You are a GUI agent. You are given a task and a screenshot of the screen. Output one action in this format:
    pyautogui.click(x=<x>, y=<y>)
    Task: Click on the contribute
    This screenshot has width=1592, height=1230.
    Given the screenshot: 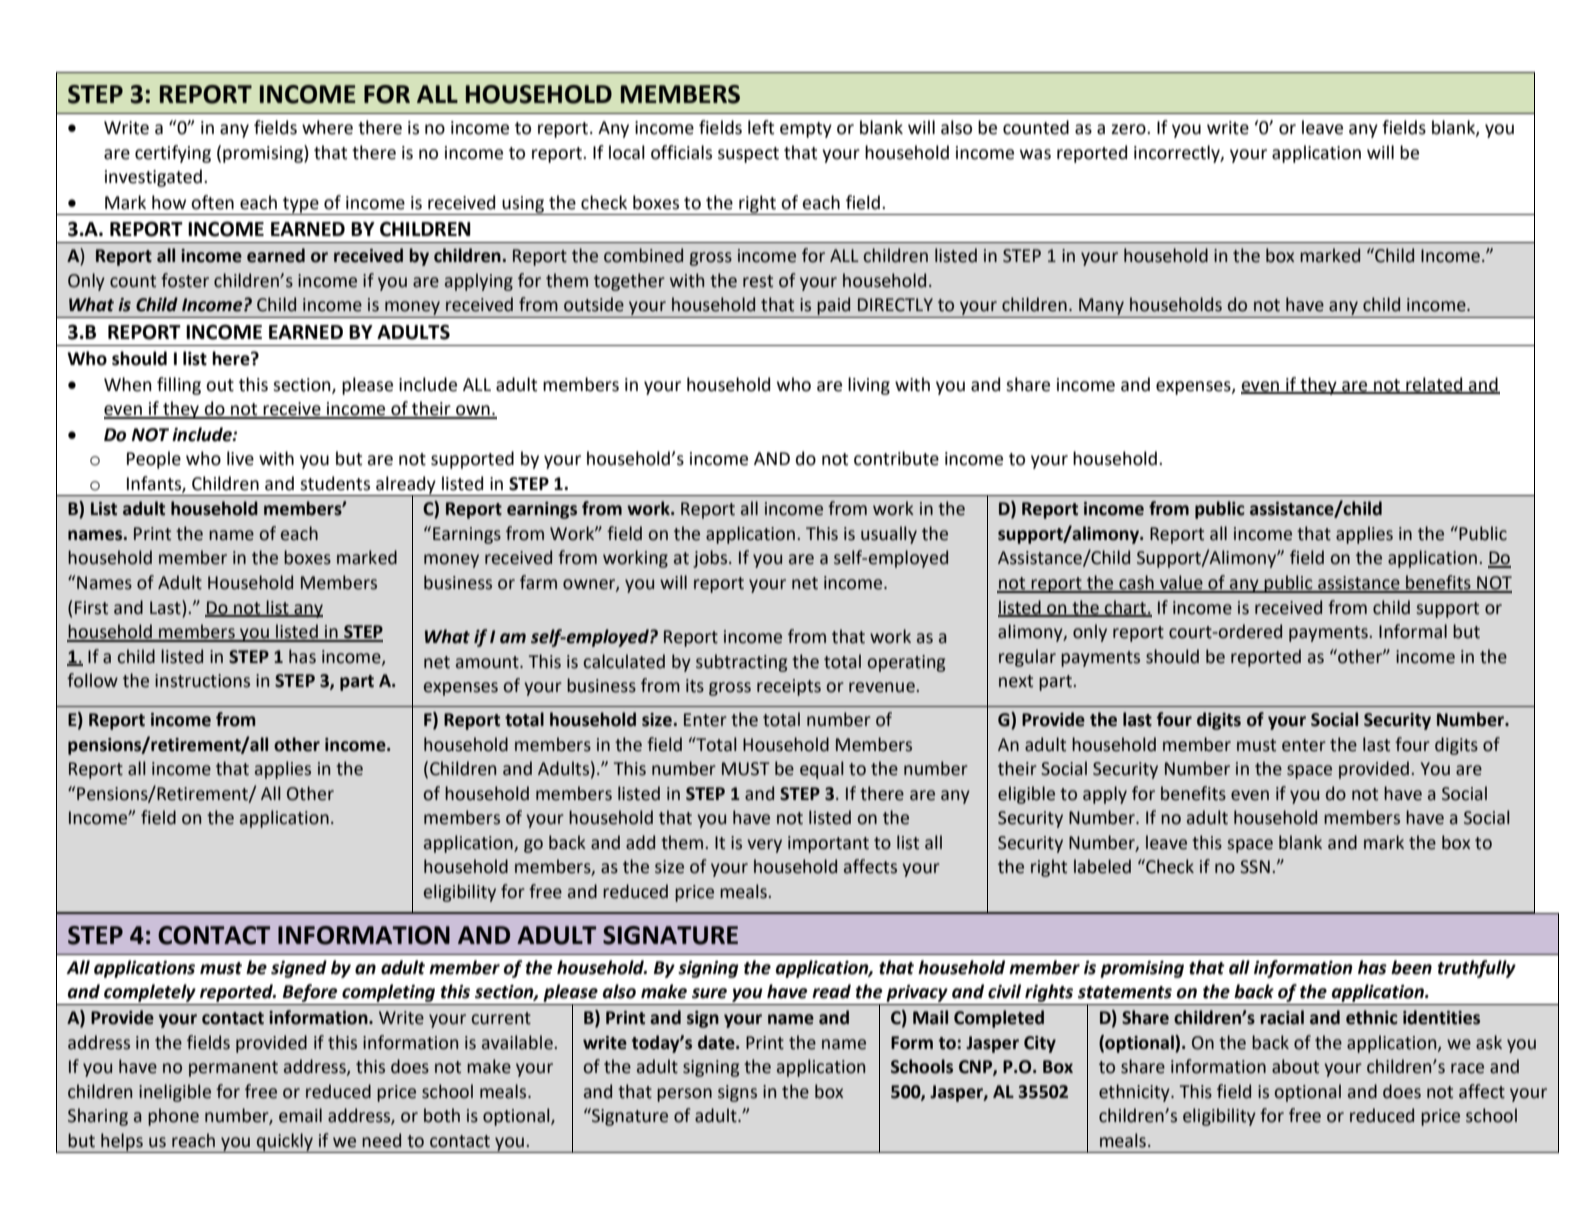 What is the action you would take?
    pyautogui.click(x=896, y=458)
